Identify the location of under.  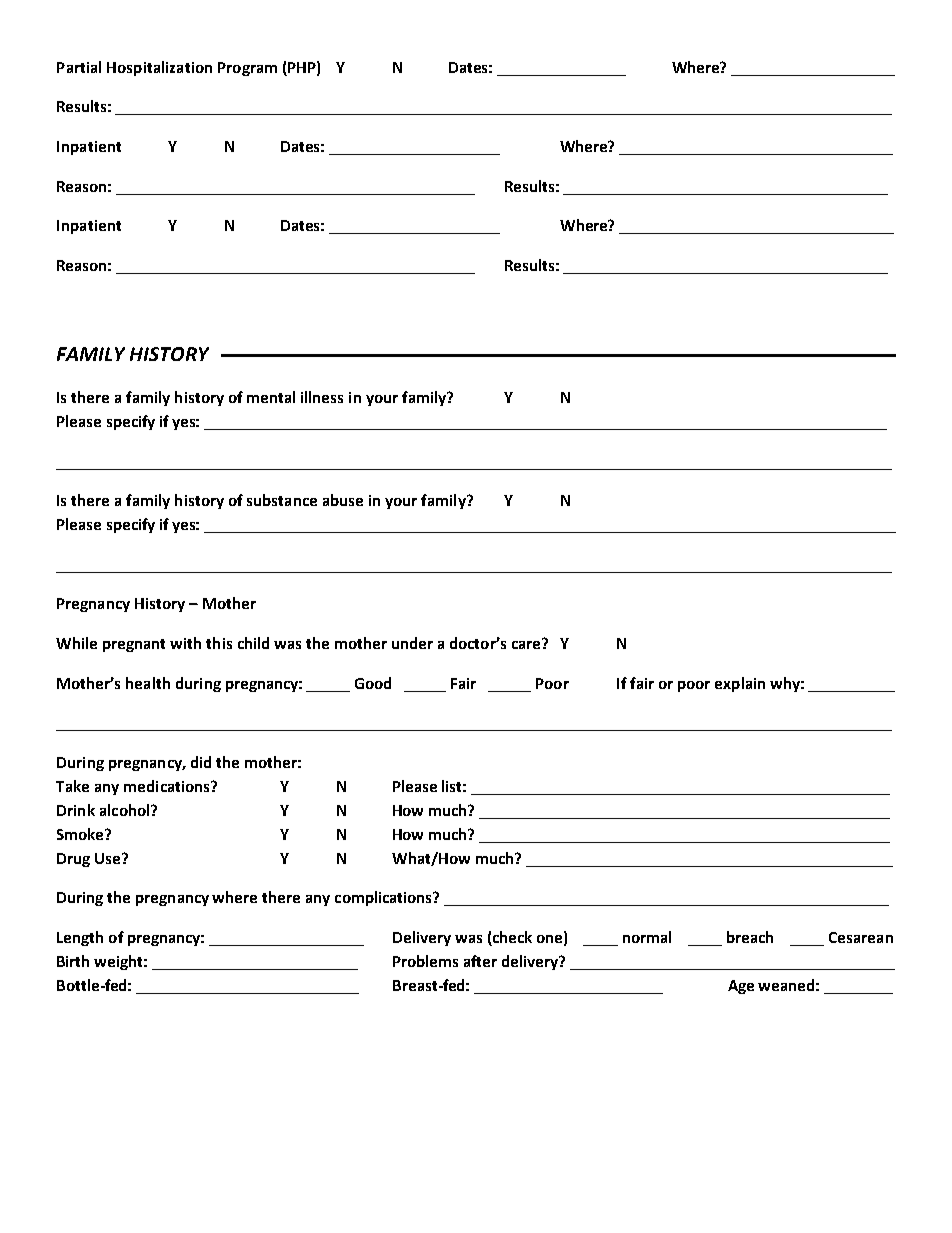
(412, 643).
